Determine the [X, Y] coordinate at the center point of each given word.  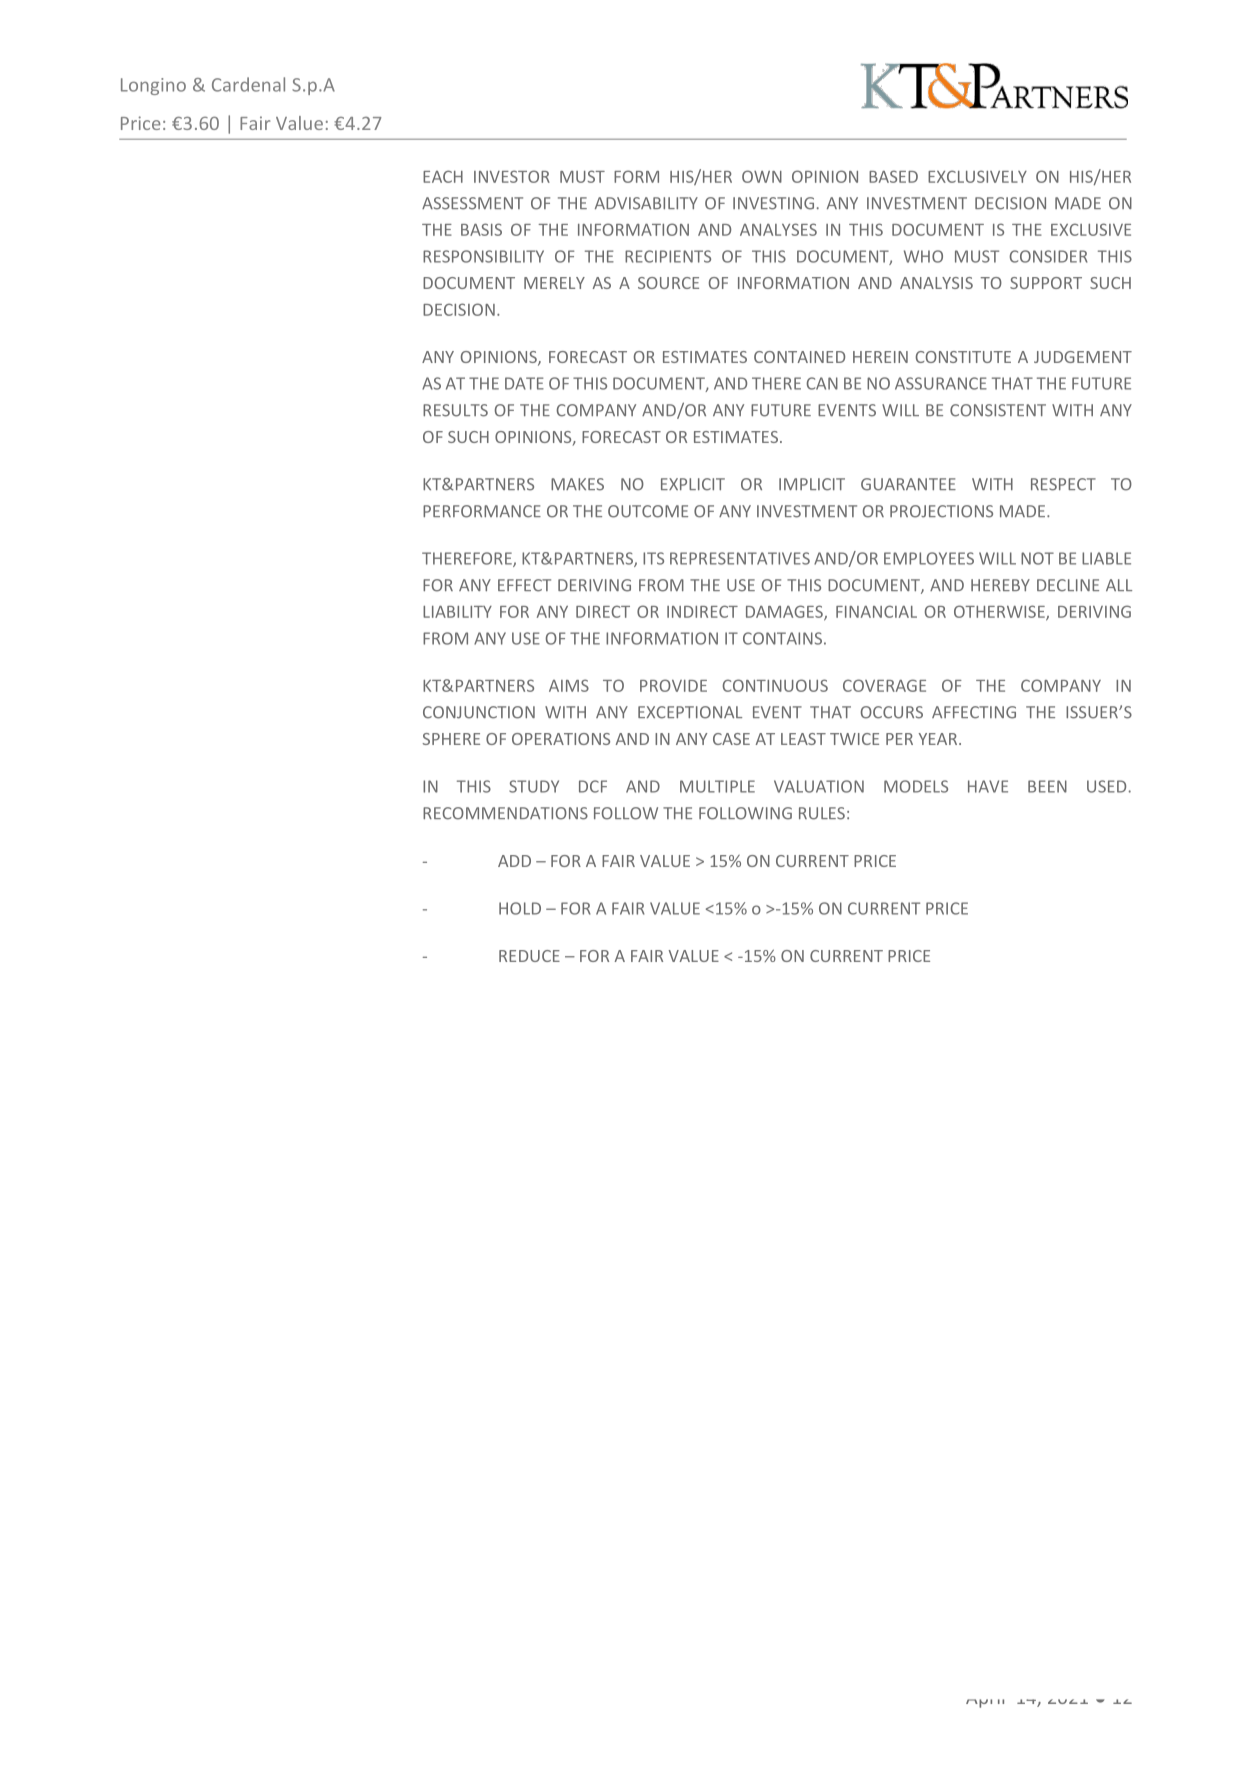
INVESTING [773, 203]
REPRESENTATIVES [740, 558]
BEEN [1047, 786]
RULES [822, 813]
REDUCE [529, 956]
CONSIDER [1049, 256]
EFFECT [524, 585]
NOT [1037, 558]
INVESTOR [512, 176]
